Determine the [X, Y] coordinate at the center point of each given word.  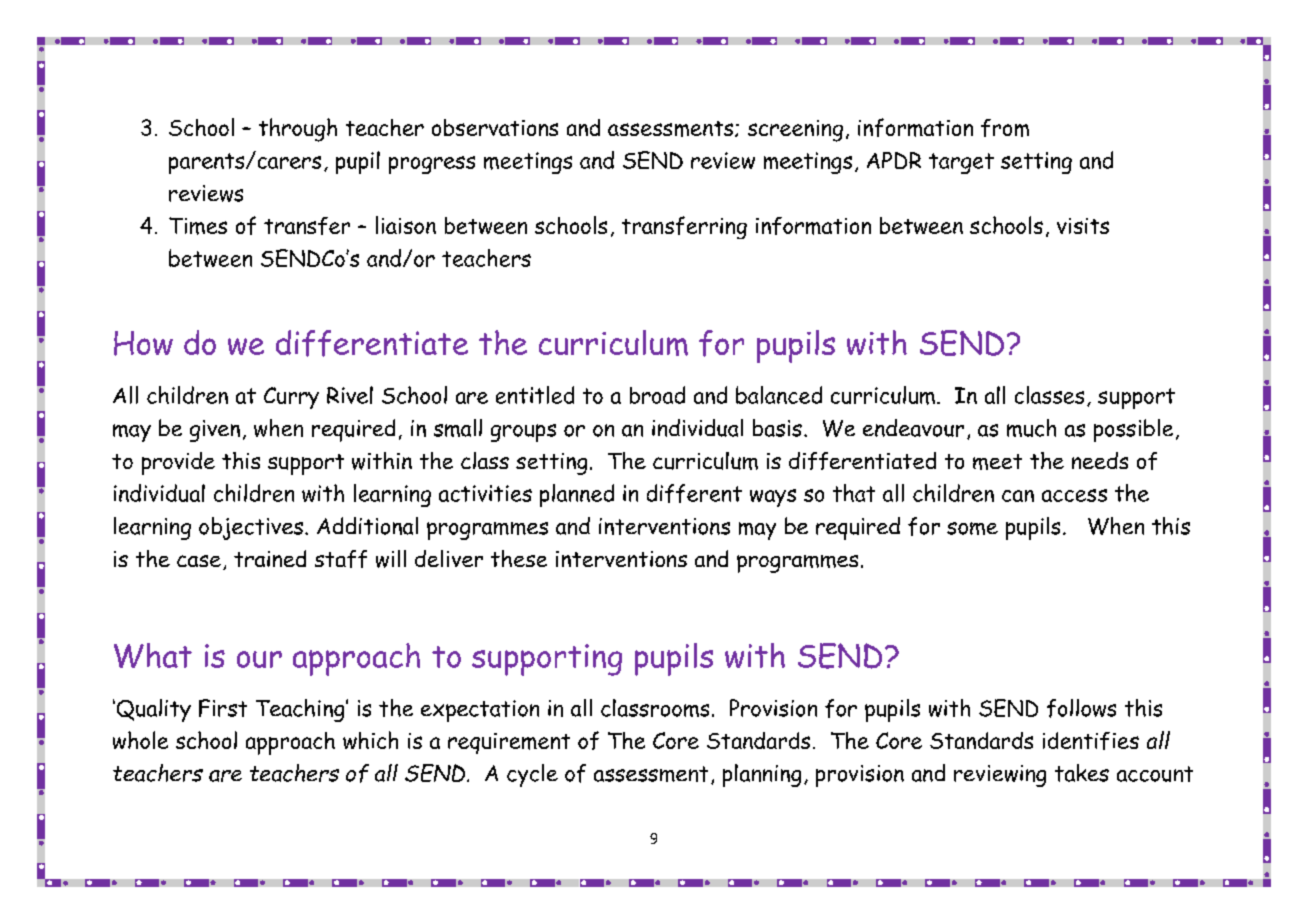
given [215, 431]
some [972, 528]
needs [1100, 460]
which [370, 740]
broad [657, 395]
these [519, 558]
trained [270, 558]
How [143, 343]
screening [795, 131]
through [298, 130]
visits [1083, 226]
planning [762, 775]
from [1005, 128]
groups [523, 433]
